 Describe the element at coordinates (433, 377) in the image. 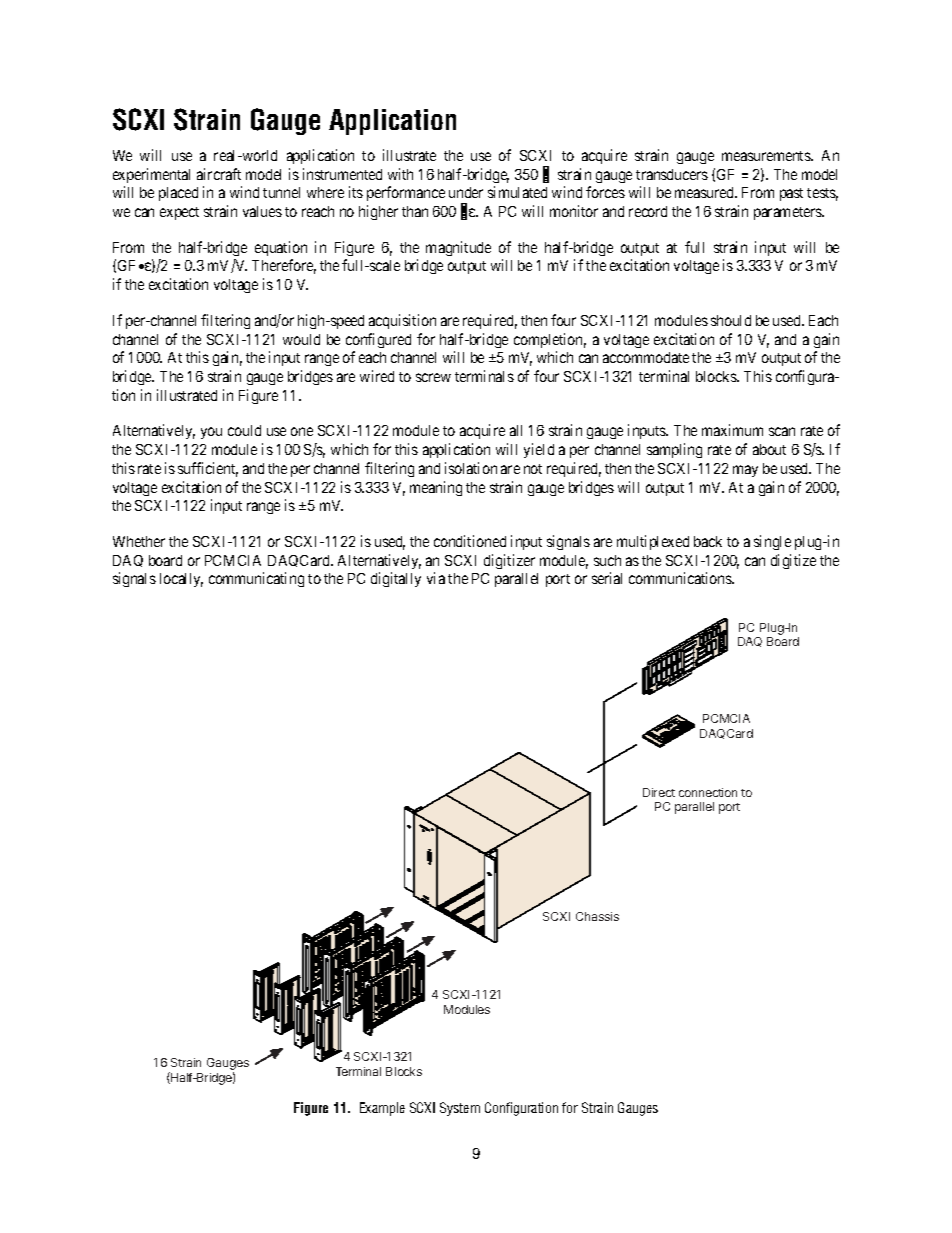

I see `screw` at that location.
